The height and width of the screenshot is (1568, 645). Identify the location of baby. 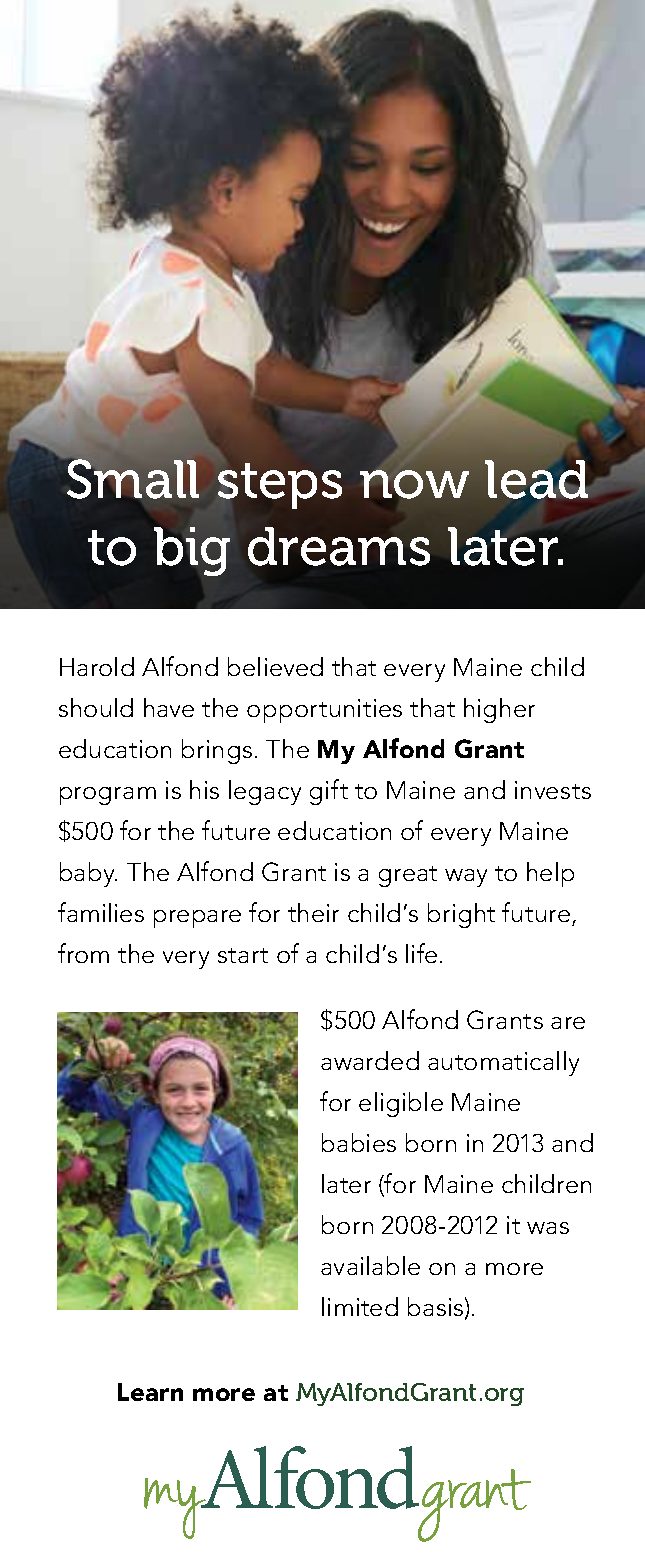
(88, 874).
